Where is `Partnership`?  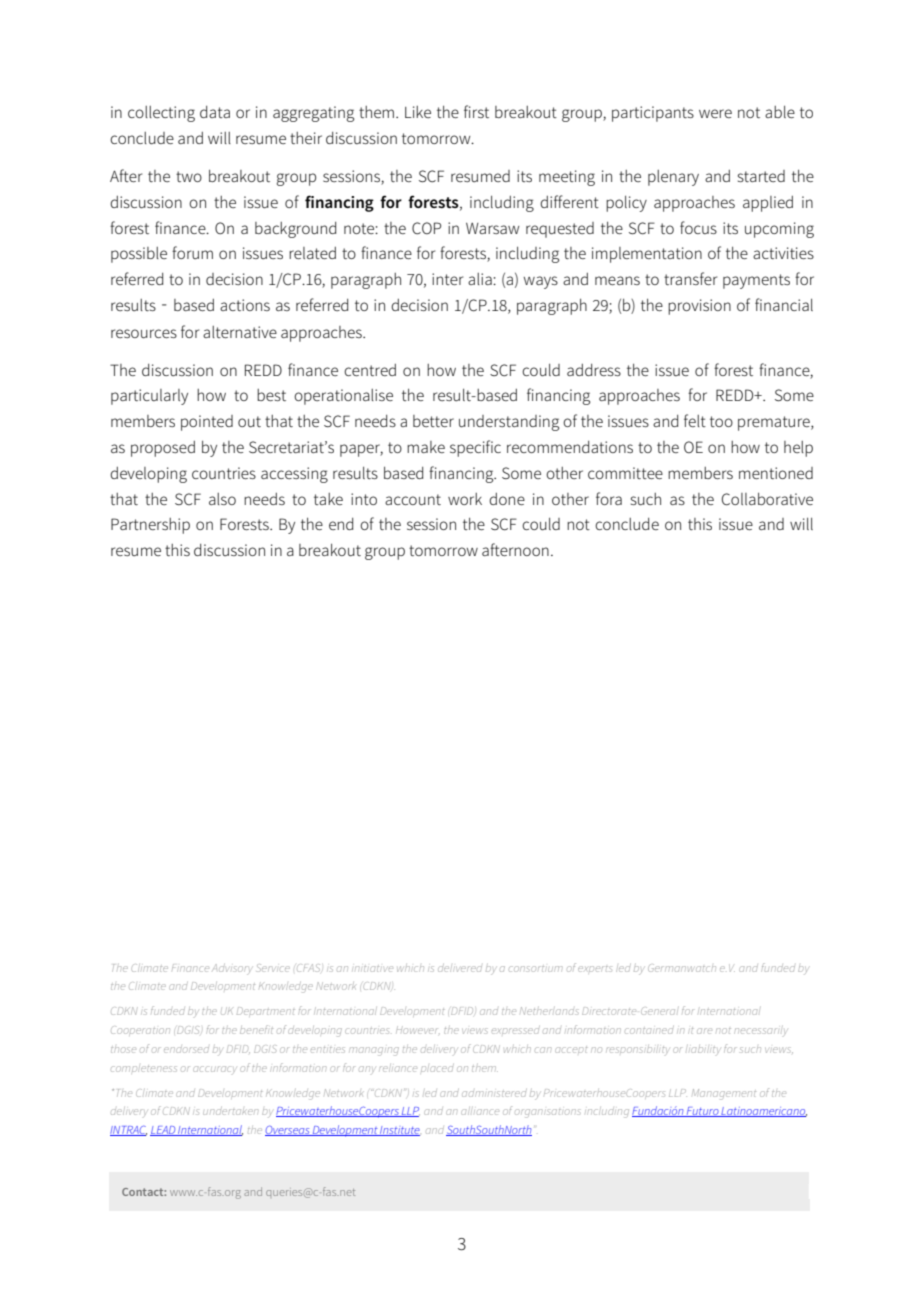 Partnership is located at coordinates (150, 526).
